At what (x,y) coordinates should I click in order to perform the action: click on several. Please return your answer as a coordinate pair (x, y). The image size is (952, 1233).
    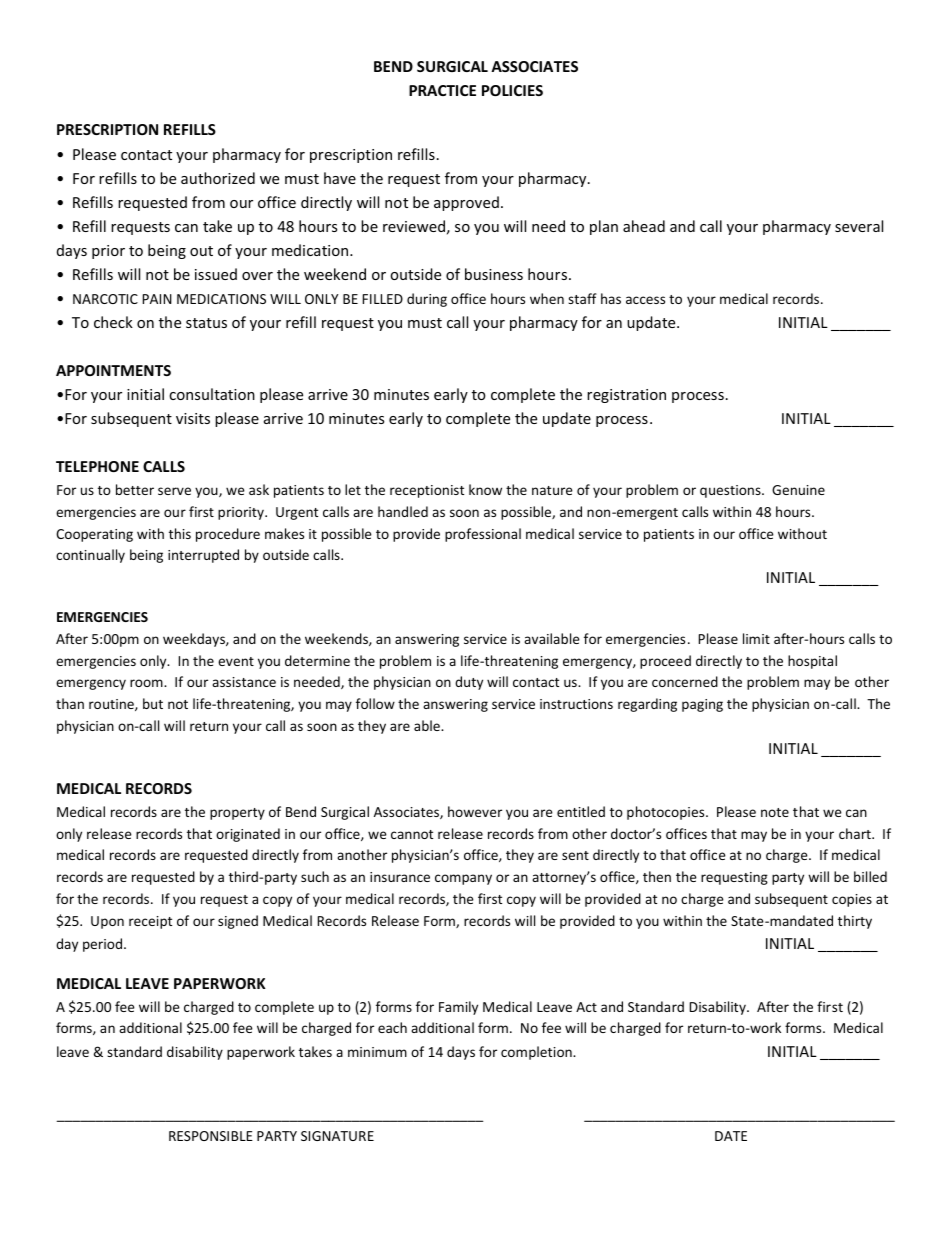
    Looking at the image, I should click on (859, 226).
